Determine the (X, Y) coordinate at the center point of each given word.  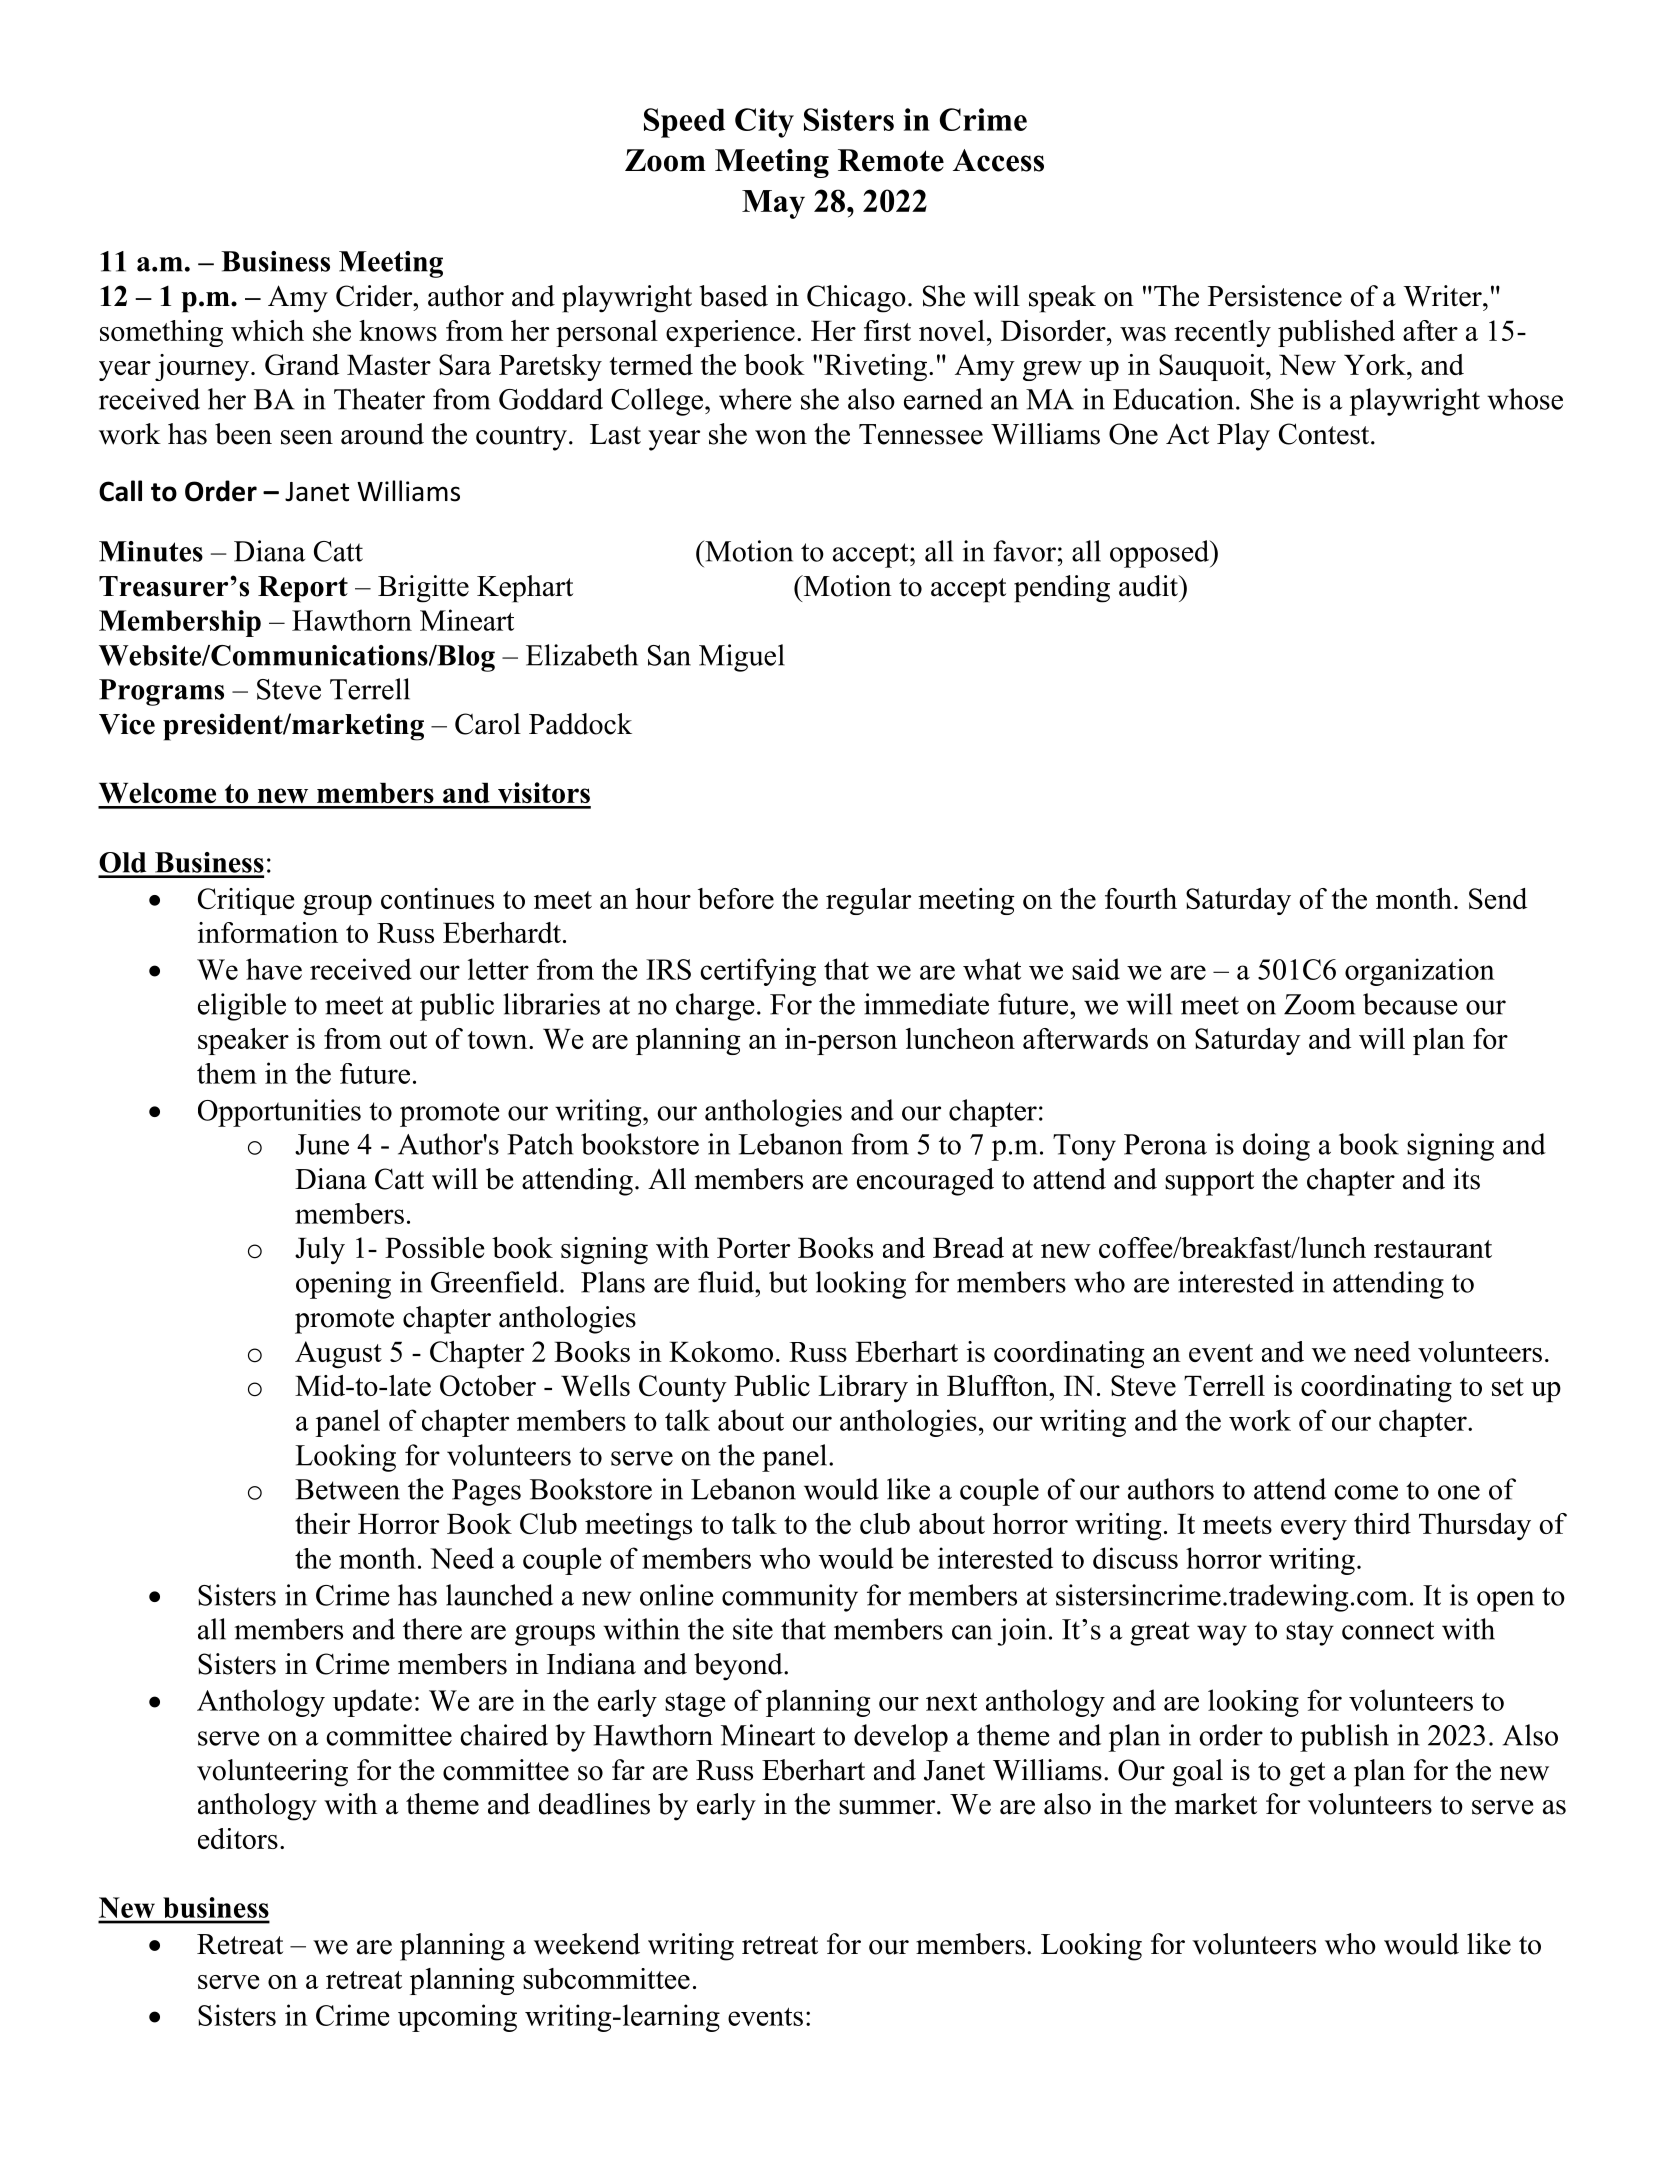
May (773, 204)
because (1410, 1004)
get (1307, 1774)
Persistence (1275, 296)
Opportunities (279, 1113)
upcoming (457, 2018)
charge (715, 1007)
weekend (587, 1944)
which (267, 330)
